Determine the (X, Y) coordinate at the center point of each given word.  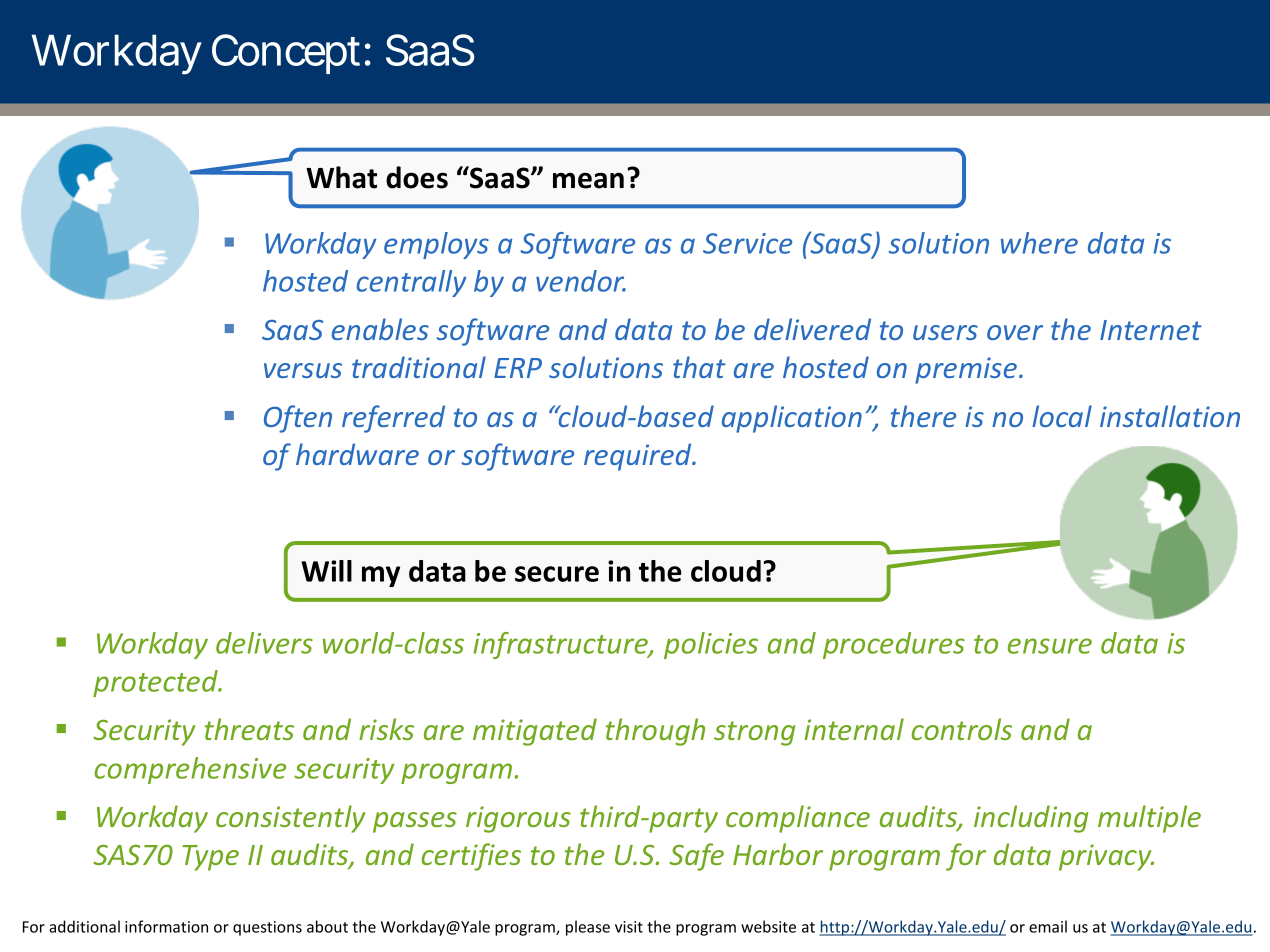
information (166, 926)
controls (962, 729)
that (699, 367)
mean (588, 180)
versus (303, 370)
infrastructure (561, 645)
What (341, 177)
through (655, 732)
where (1039, 243)
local (1062, 416)
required (639, 457)
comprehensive (190, 770)
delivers (264, 643)
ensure (1050, 646)
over (1015, 332)
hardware (357, 454)
